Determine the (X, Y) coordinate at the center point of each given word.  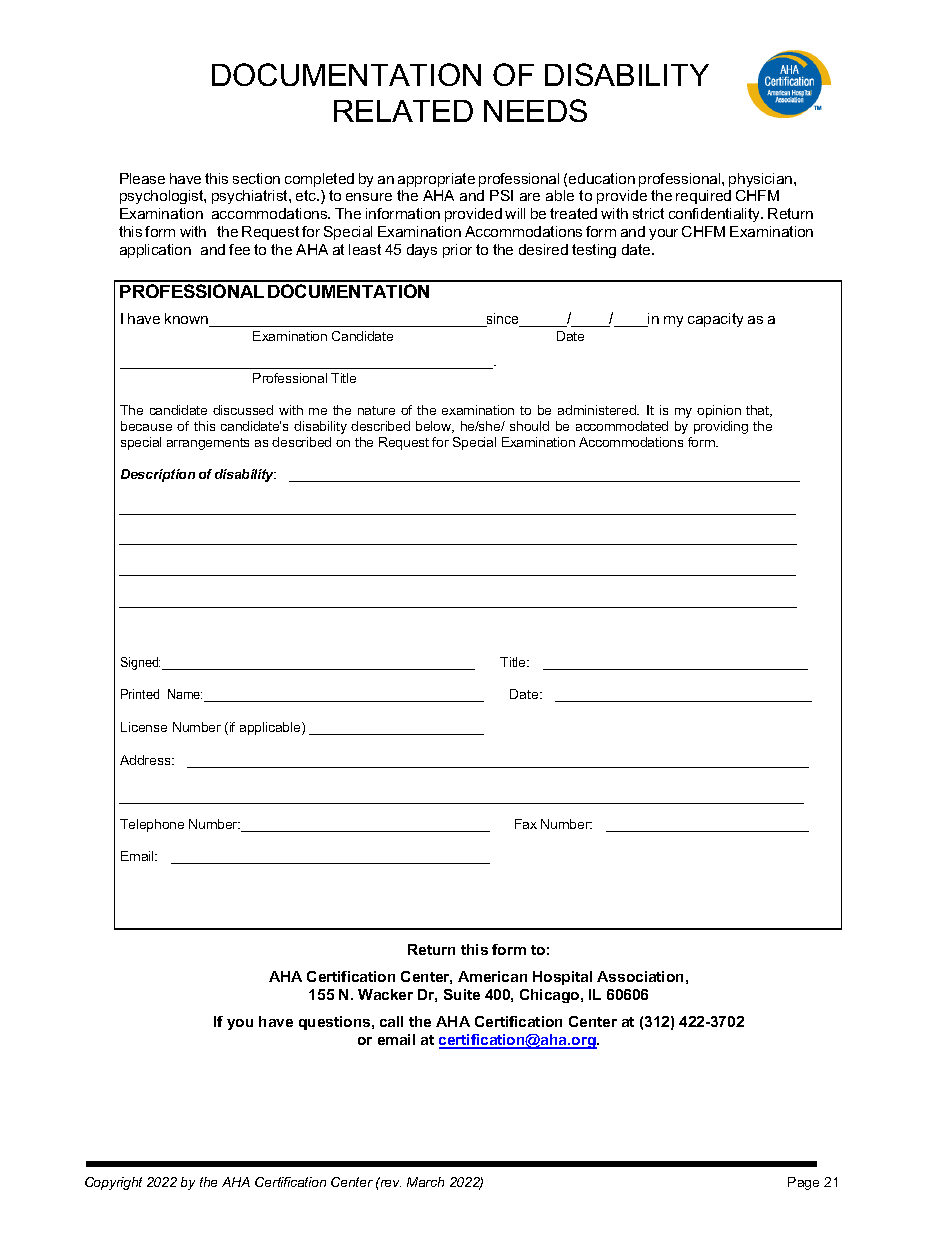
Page (803, 1183)
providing (721, 427)
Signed (140, 663)
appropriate (436, 180)
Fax (526, 824)
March (425, 1182)
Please (142, 178)
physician (762, 180)
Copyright (113, 1183)
